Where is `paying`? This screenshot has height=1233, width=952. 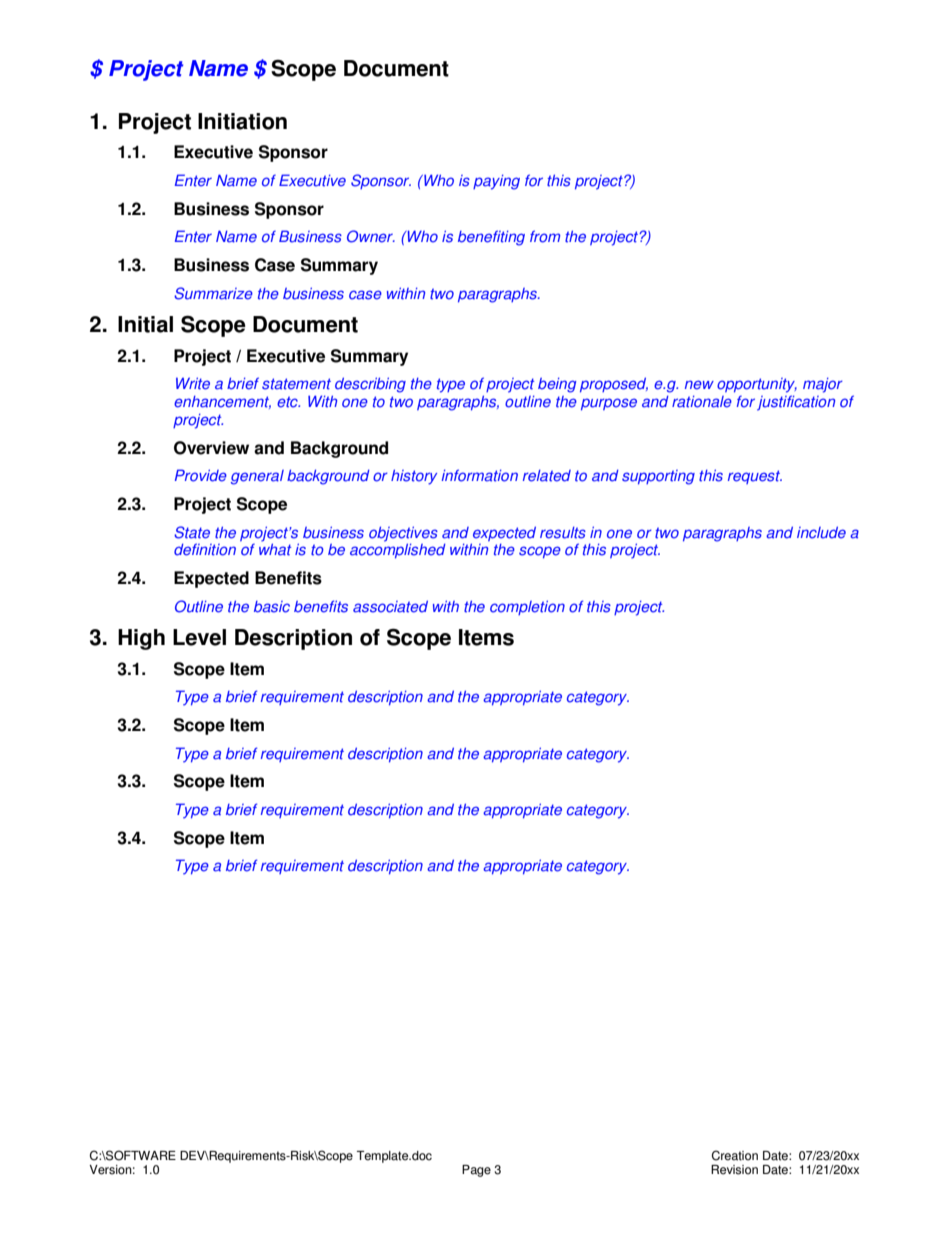 paying is located at coordinates (496, 182).
